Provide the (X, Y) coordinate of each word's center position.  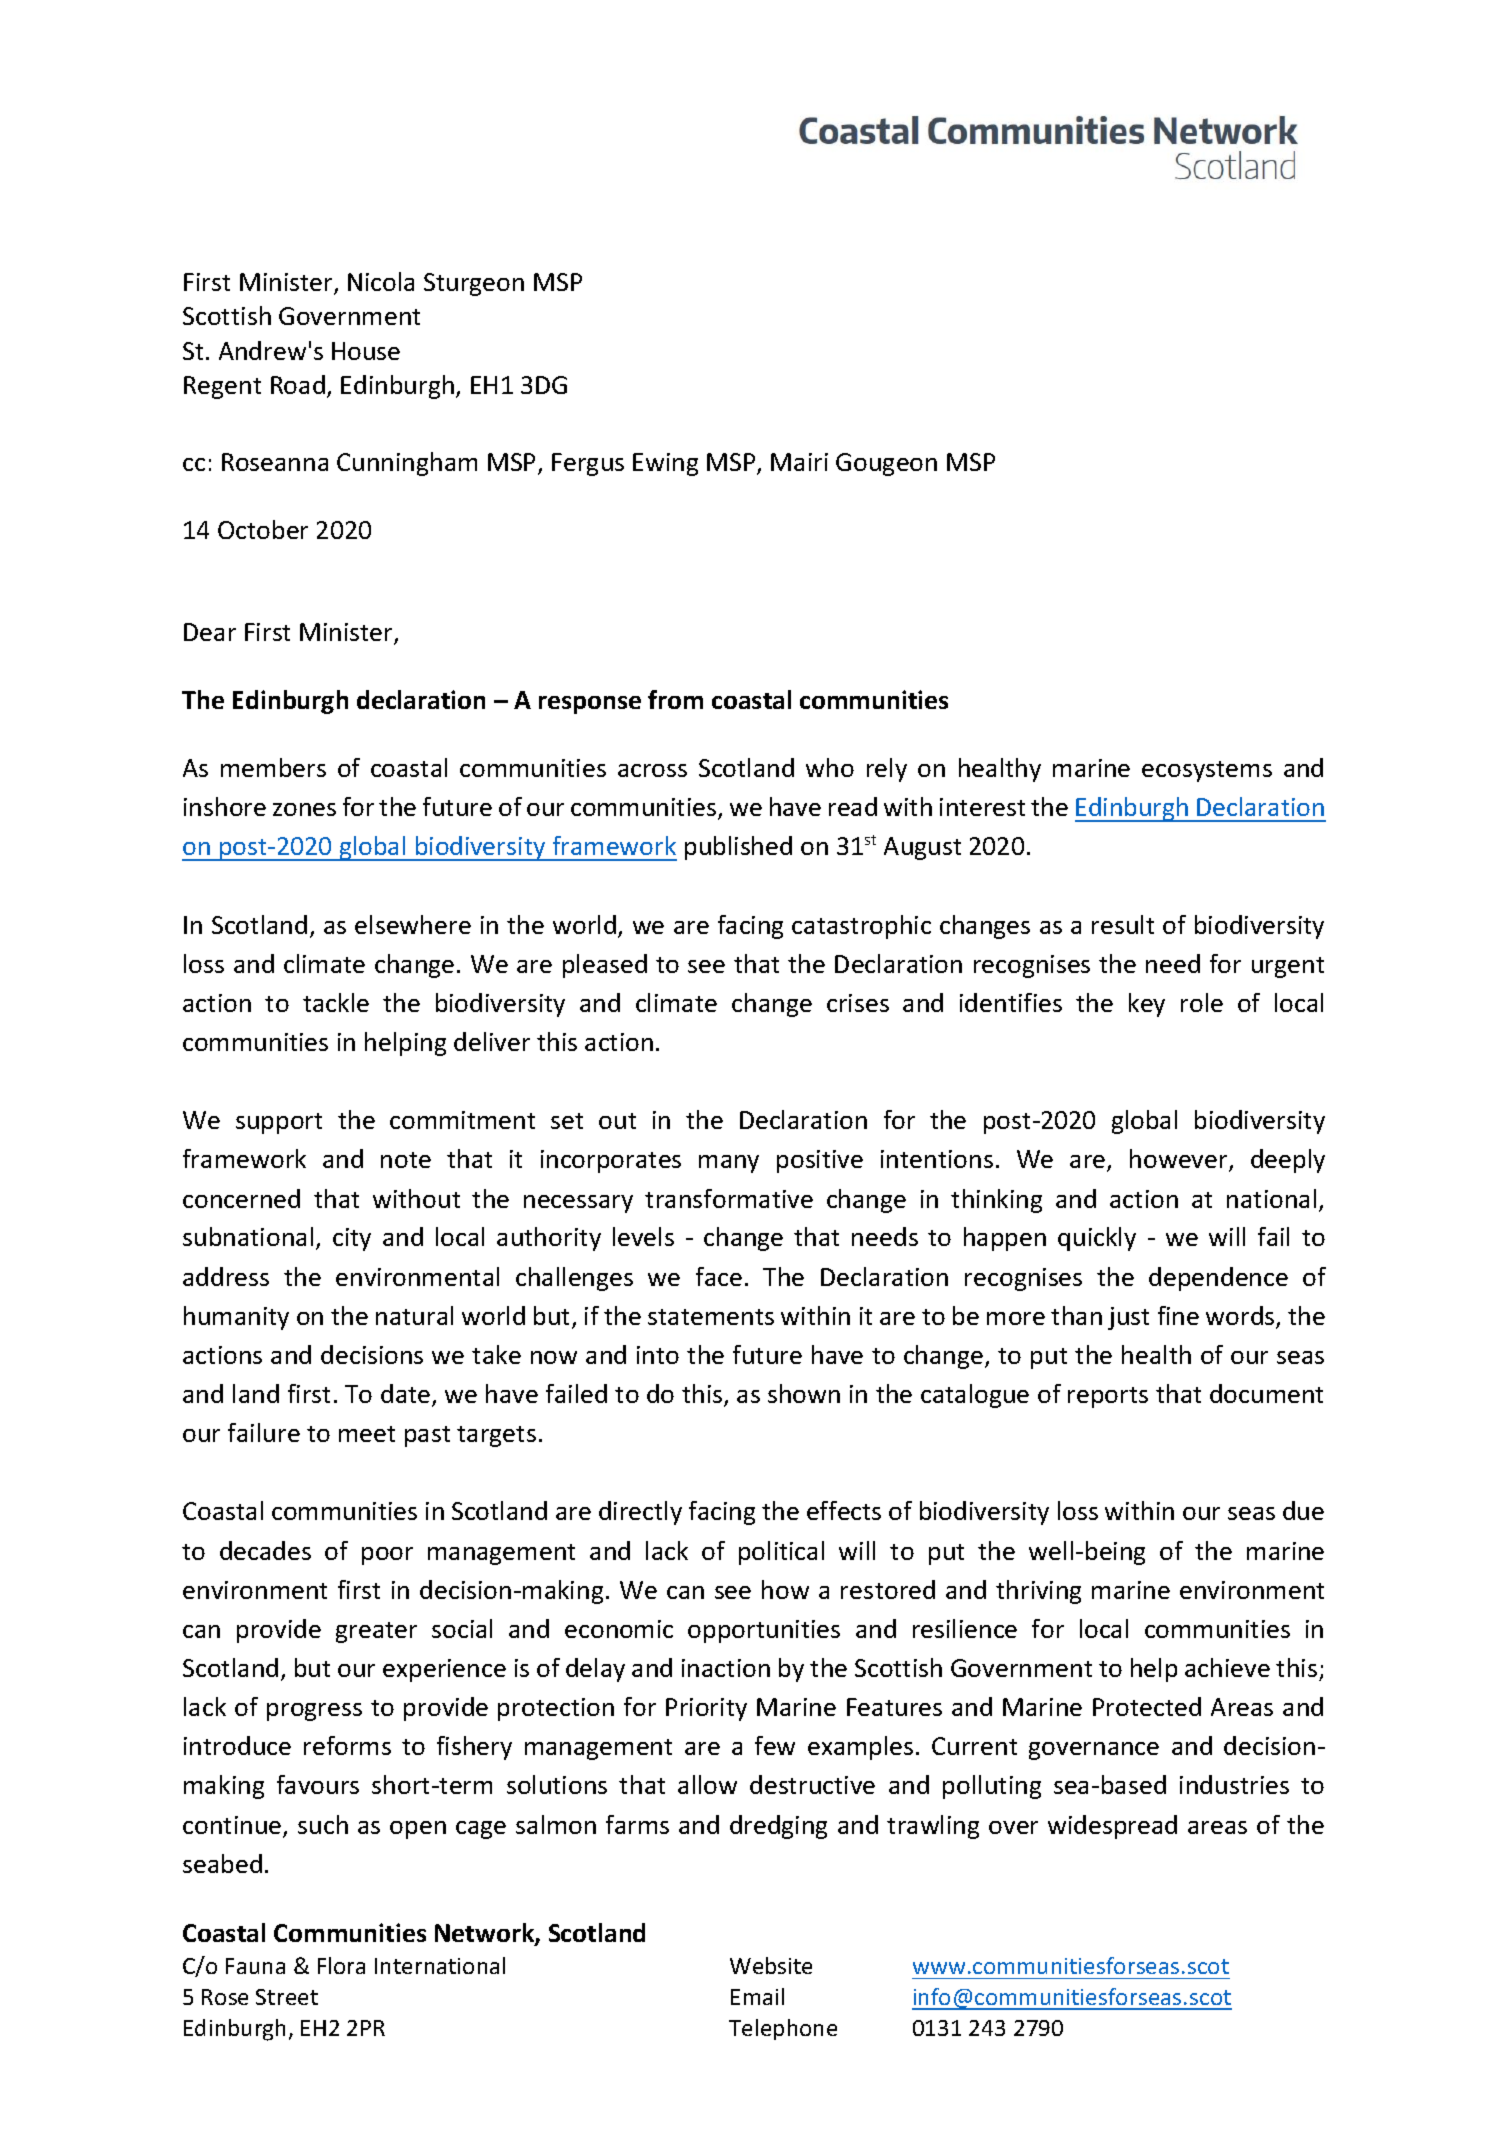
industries (1234, 1784)
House (366, 351)
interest (982, 807)
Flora (341, 1965)
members (273, 767)
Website (771, 1965)
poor (387, 1556)
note (406, 1160)
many (729, 1164)
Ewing (665, 464)
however (1180, 1160)
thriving (1038, 1592)
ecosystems (1207, 771)
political (781, 1553)
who (830, 767)
